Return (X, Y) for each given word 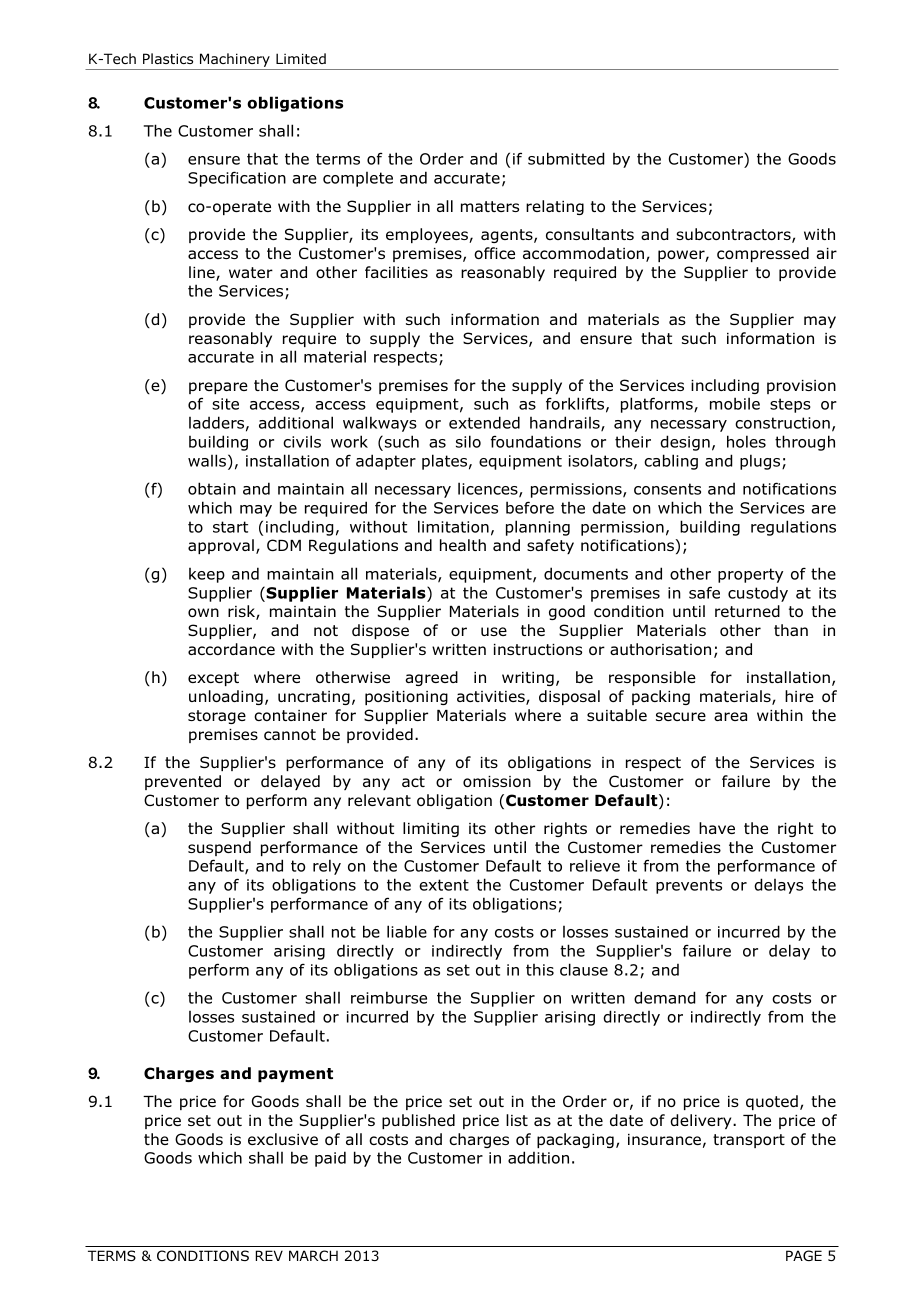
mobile (735, 403)
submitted (566, 158)
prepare (218, 388)
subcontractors (734, 235)
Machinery (235, 61)
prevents (689, 886)
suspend (219, 848)
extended (484, 422)
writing (528, 679)
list (517, 1120)
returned (747, 611)
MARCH (313, 1255)
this (540, 970)
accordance (231, 649)
